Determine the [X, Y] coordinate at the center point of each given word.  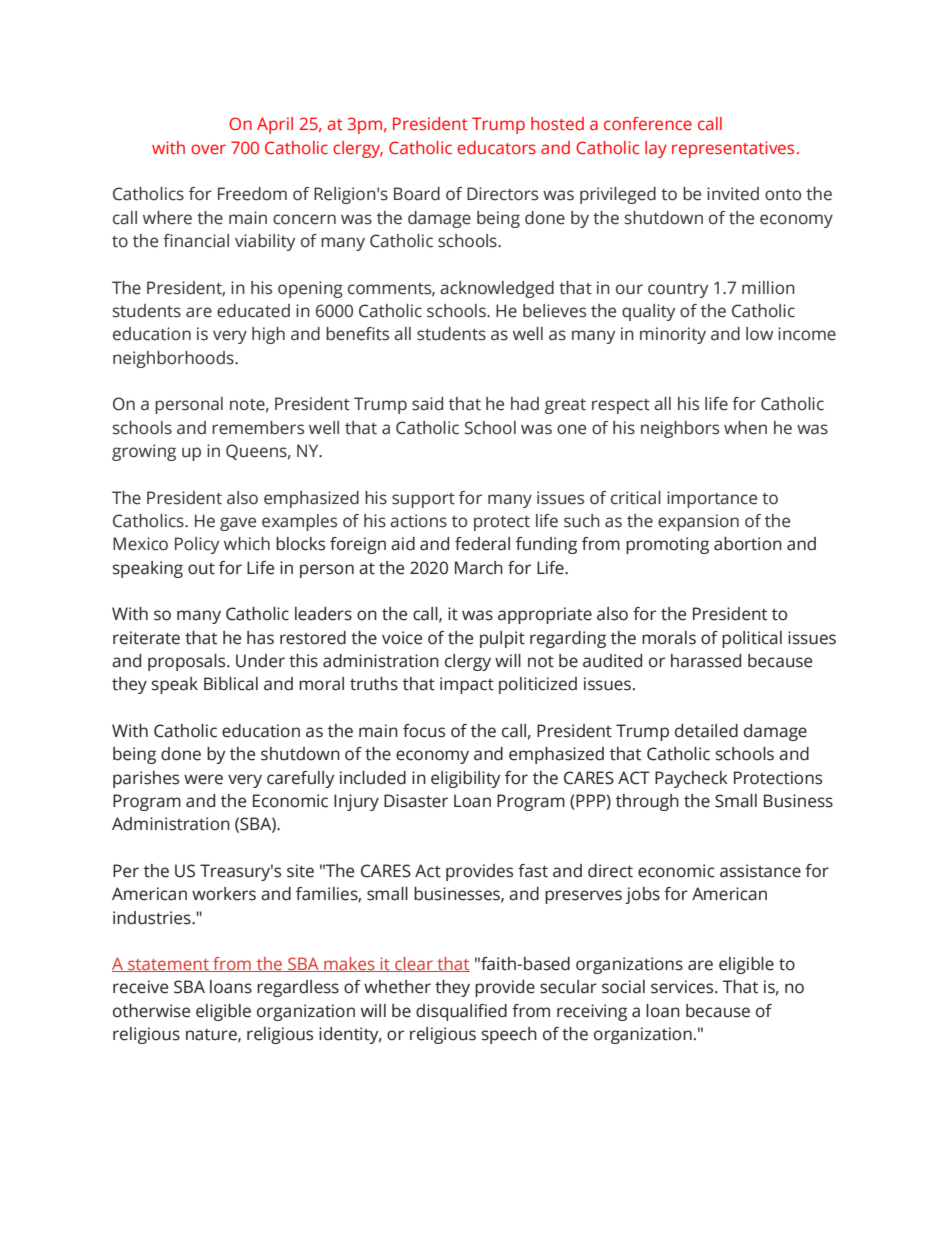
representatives [733, 149]
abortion [748, 544]
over [208, 149]
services [683, 987]
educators [496, 147]
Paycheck [691, 779]
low [759, 334]
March [479, 568]
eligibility [465, 779]
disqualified [461, 1012]
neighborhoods [174, 359]
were [203, 779]
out [201, 569]
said [427, 404]
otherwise [151, 1011]
